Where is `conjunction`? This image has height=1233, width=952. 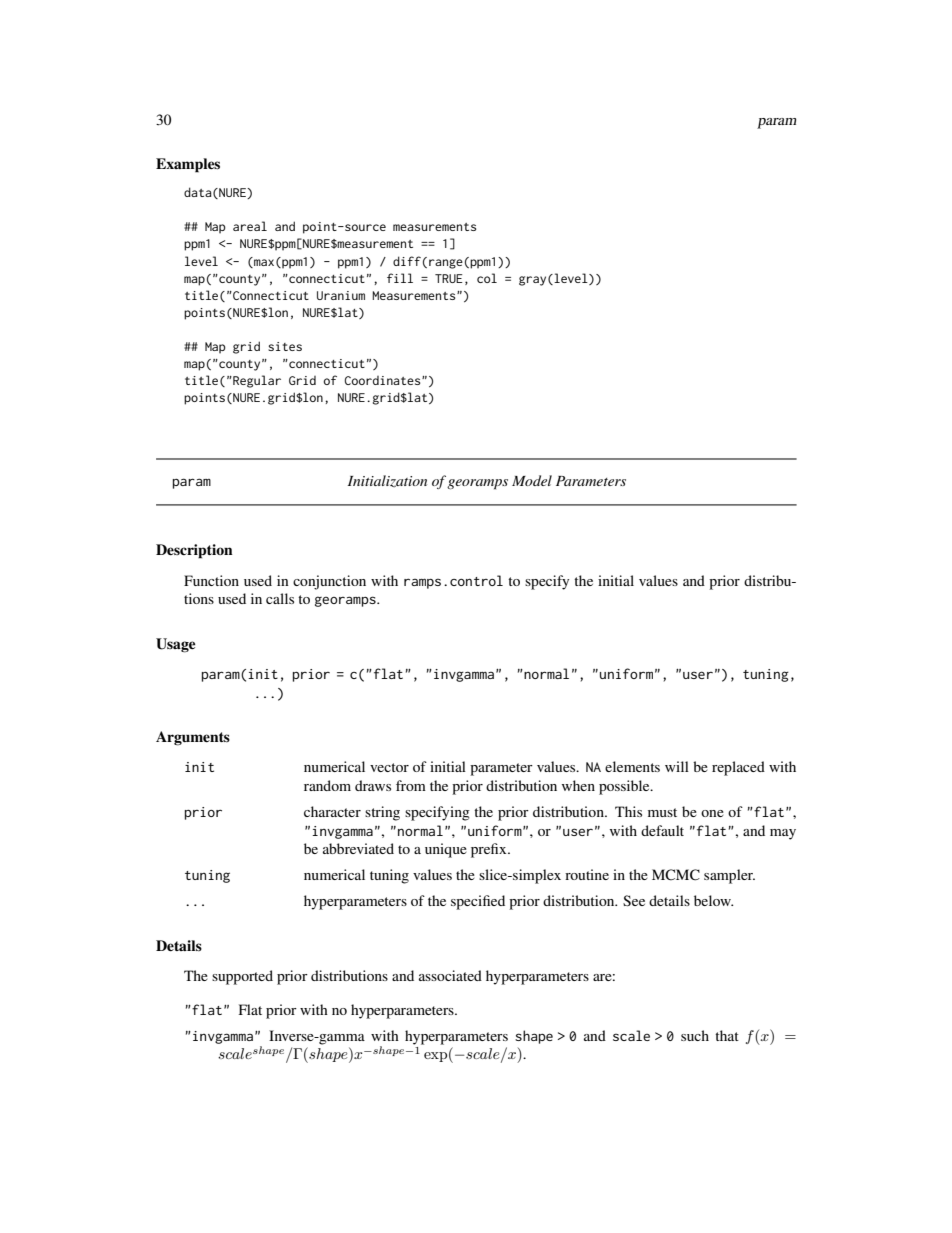 conjunction is located at coordinates (329, 582).
